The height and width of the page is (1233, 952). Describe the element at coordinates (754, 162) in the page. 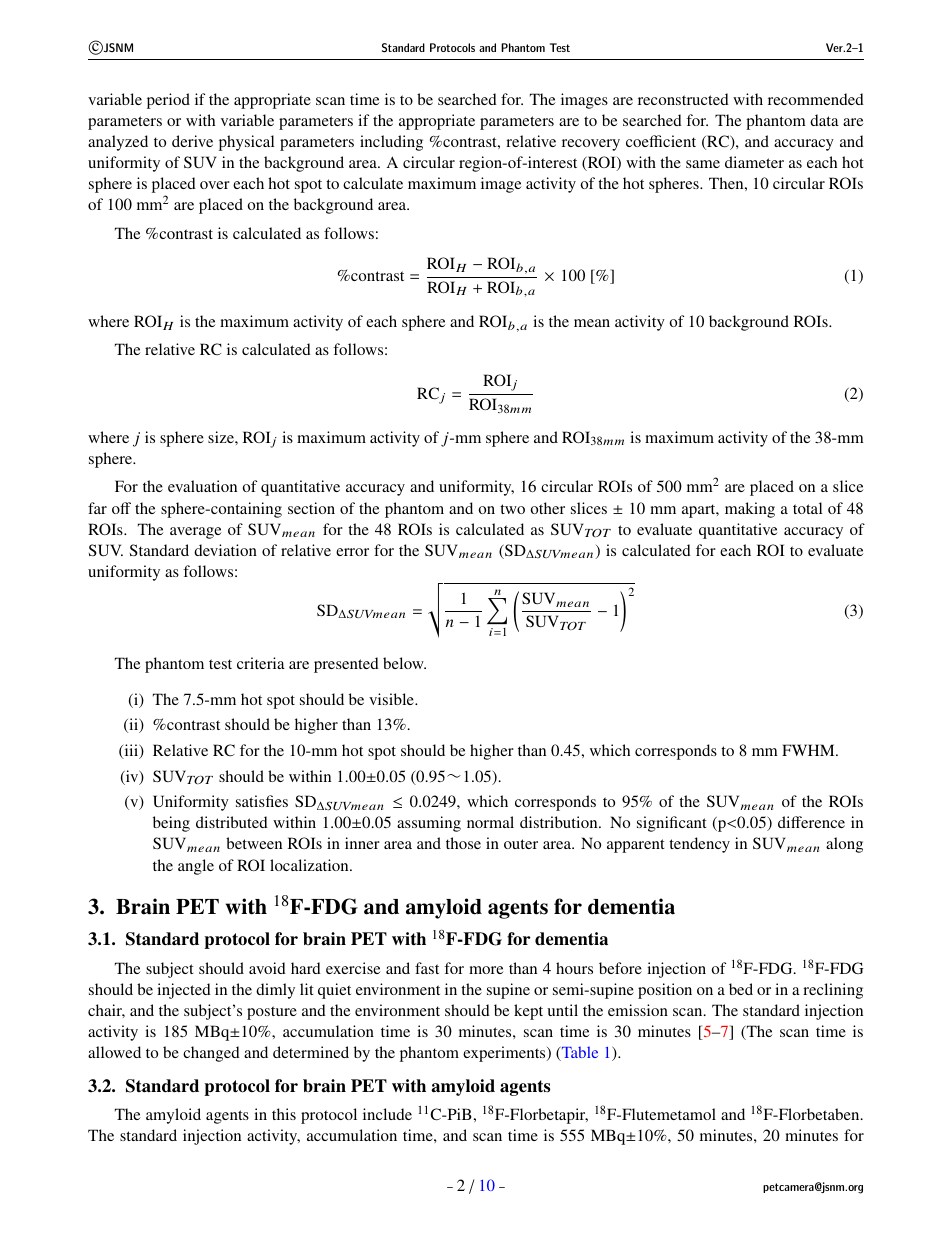

I see `diameter` at that location.
